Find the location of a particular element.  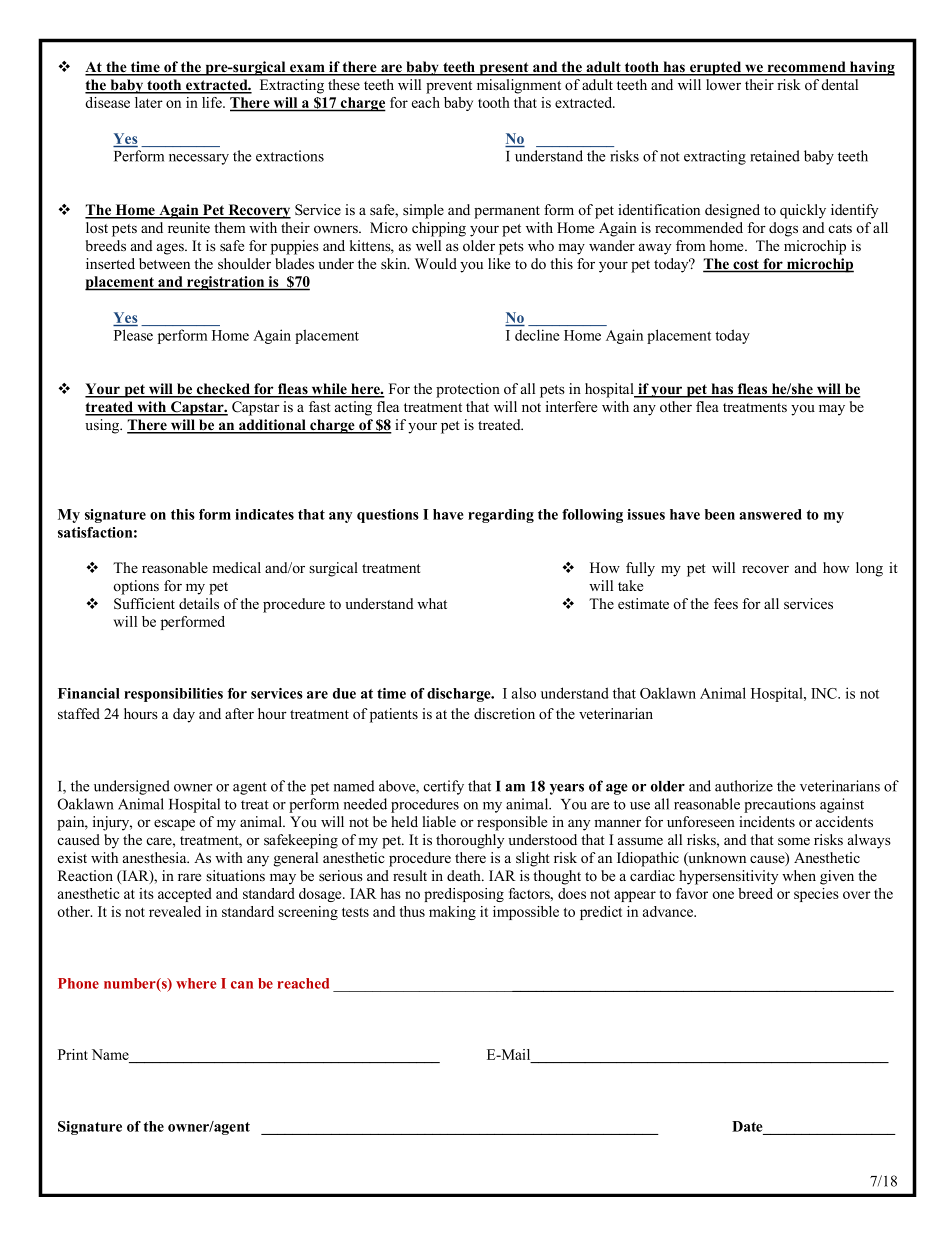

options is located at coordinates (136, 587).
